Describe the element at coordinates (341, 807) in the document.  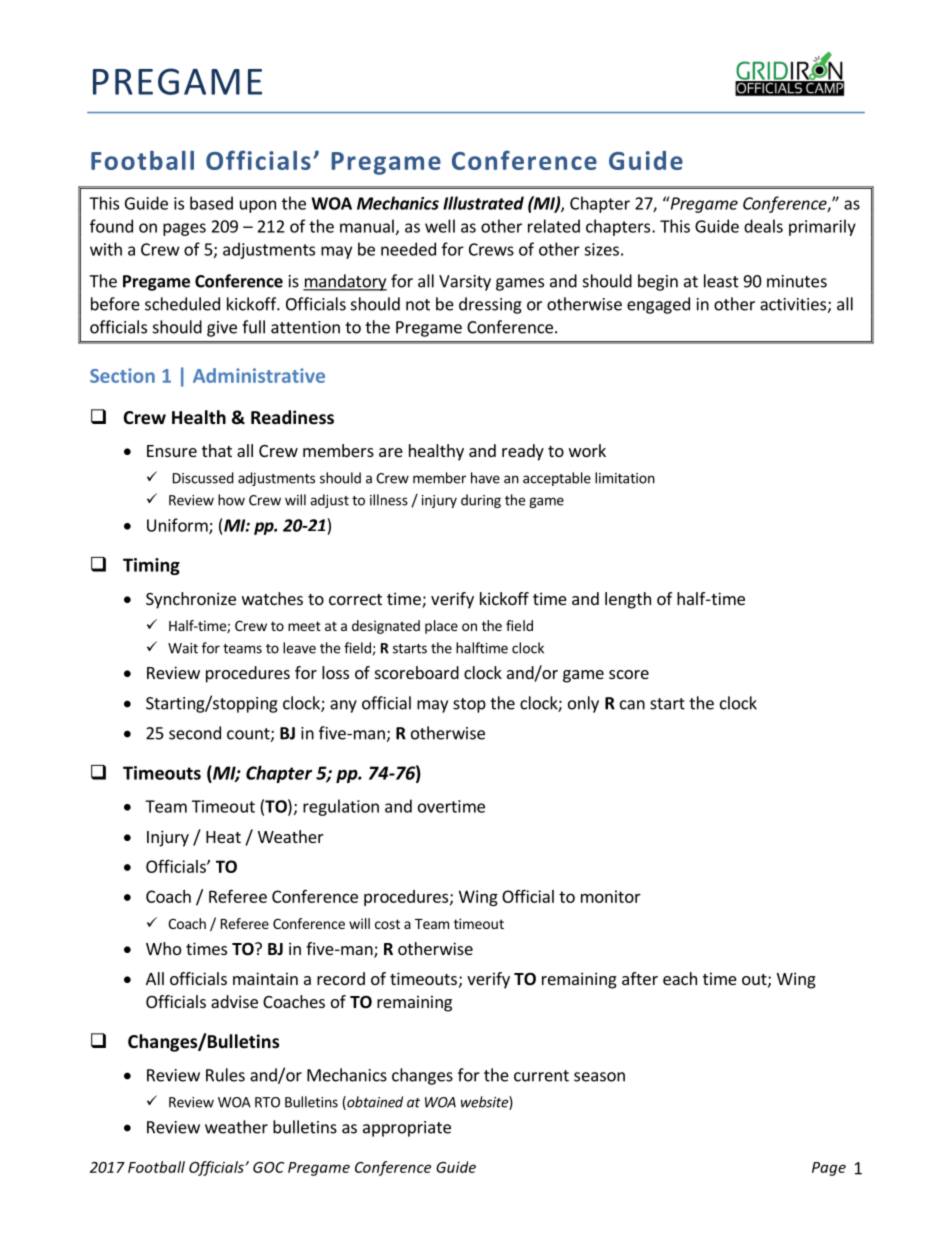
I see `regulation` at that location.
